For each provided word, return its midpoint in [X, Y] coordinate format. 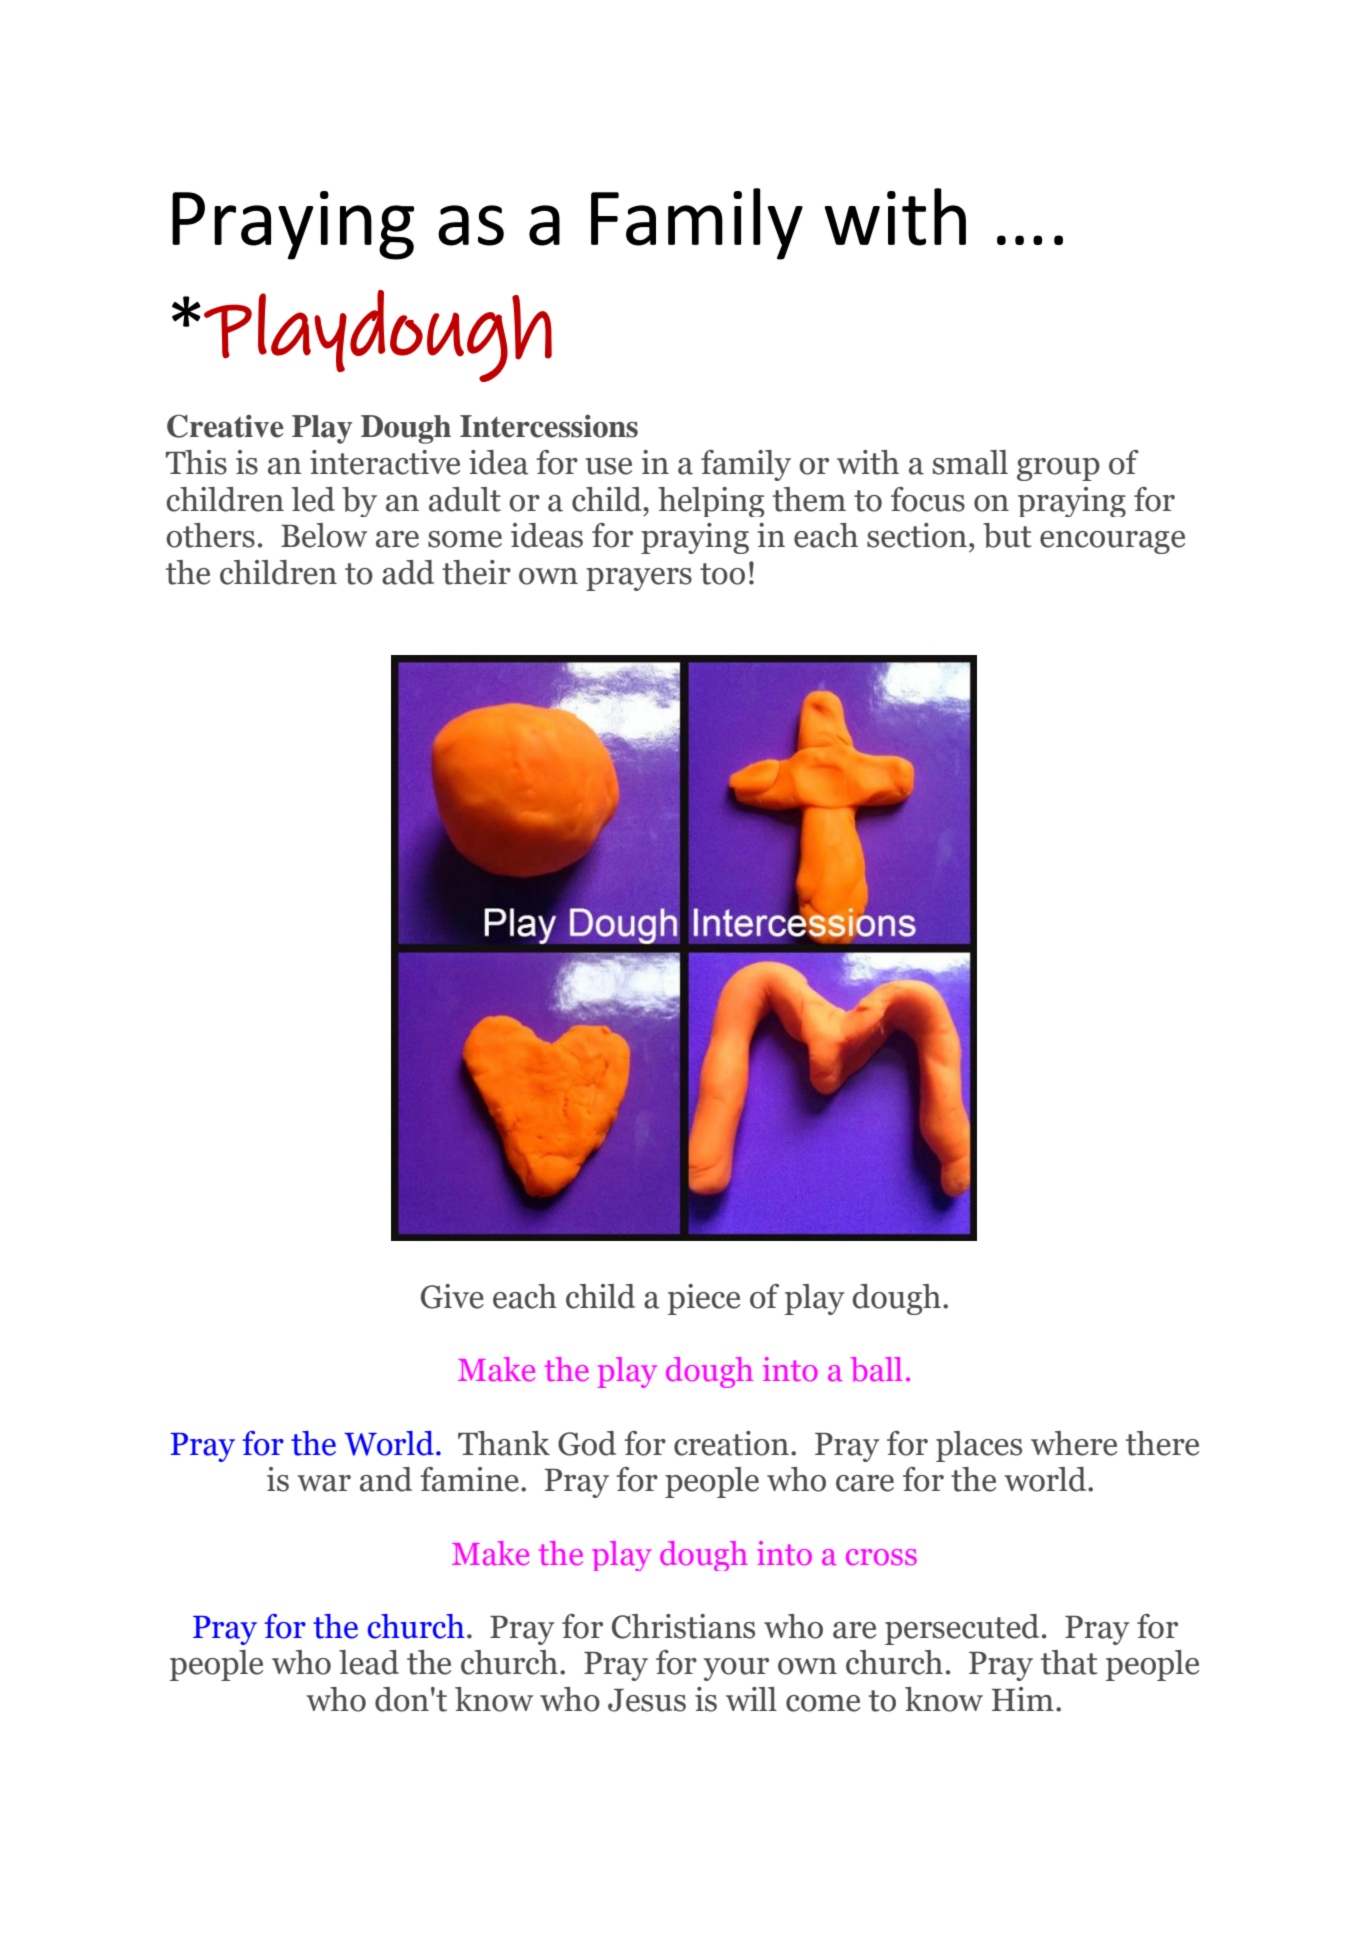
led [313, 499]
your [736, 1669]
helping [711, 502]
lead [369, 1662]
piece [704, 1299]
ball [876, 1369]
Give [452, 1296]
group [1058, 469]
